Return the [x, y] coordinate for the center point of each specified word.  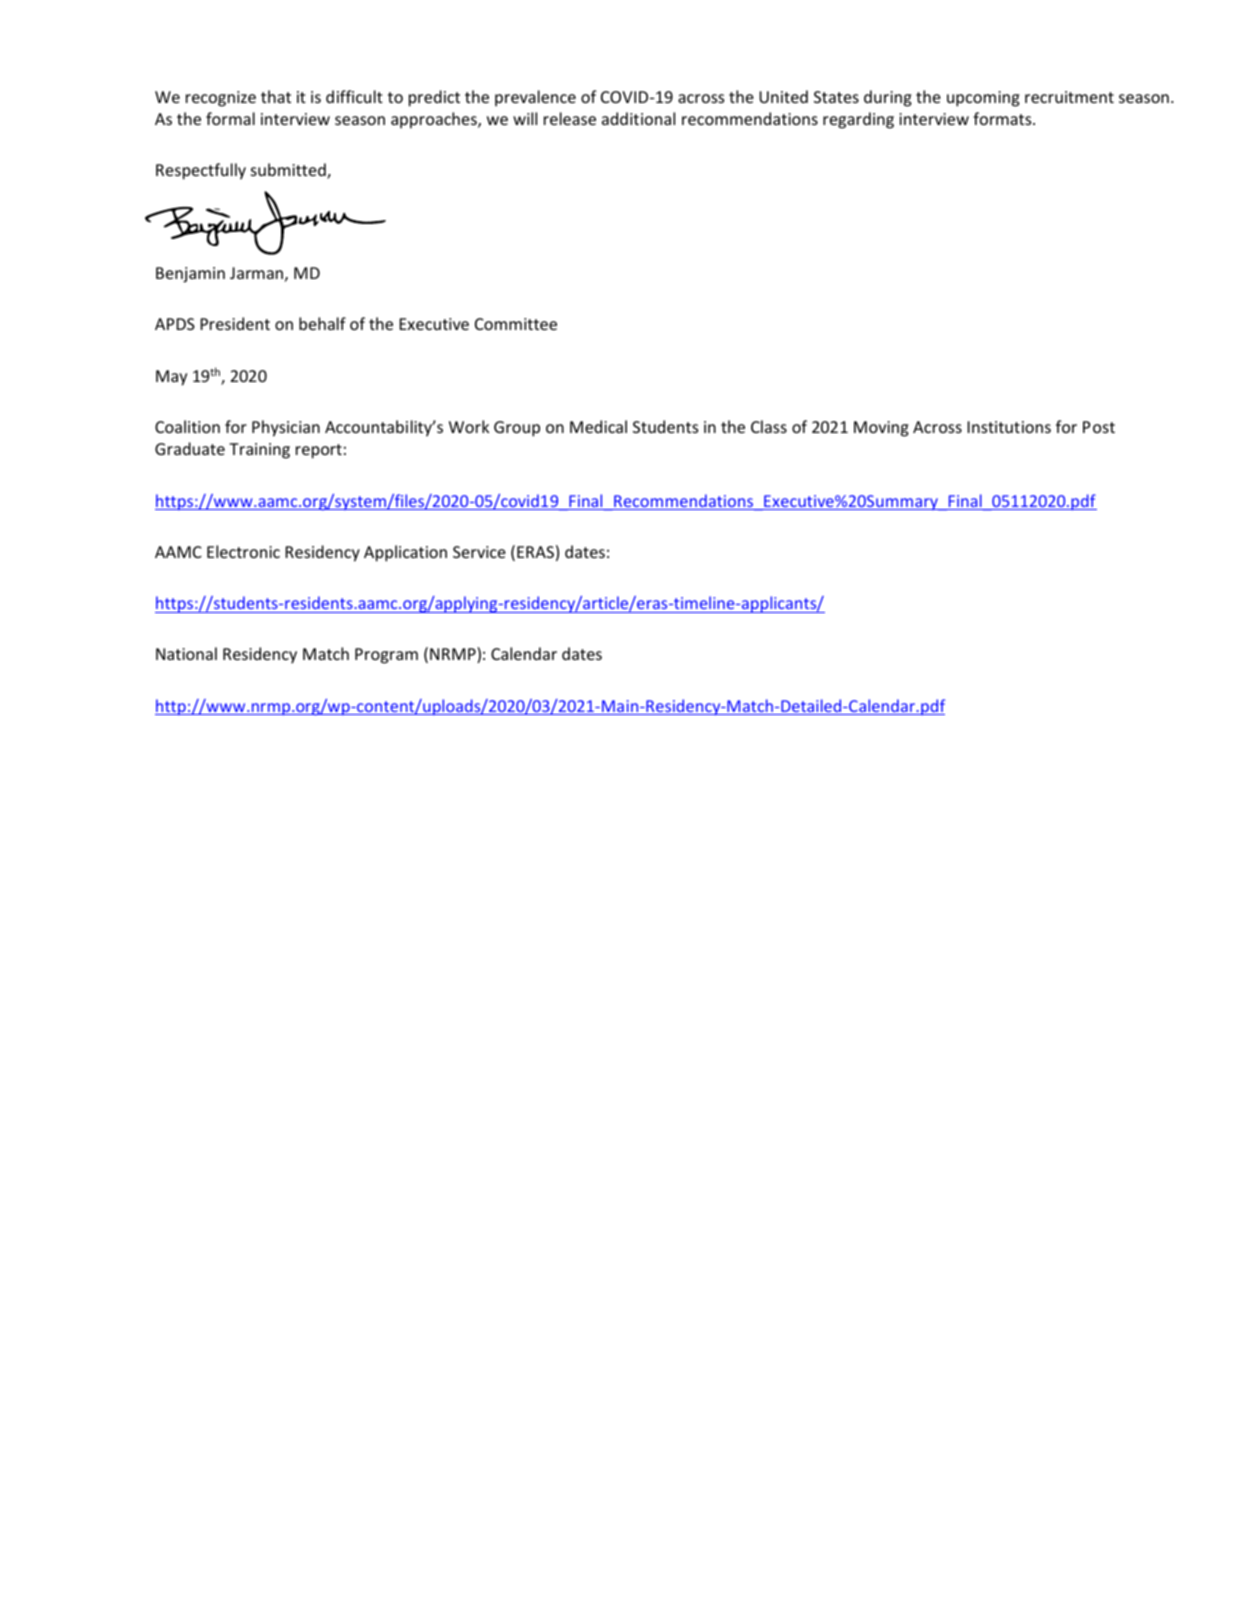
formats [1003, 118]
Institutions [1009, 427]
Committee [516, 324]
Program [386, 656]
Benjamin [190, 275]
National [186, 653]
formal [230, 118]
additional [638, 118]
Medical [598, 426]
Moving [881, 429]
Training [259, 451]
